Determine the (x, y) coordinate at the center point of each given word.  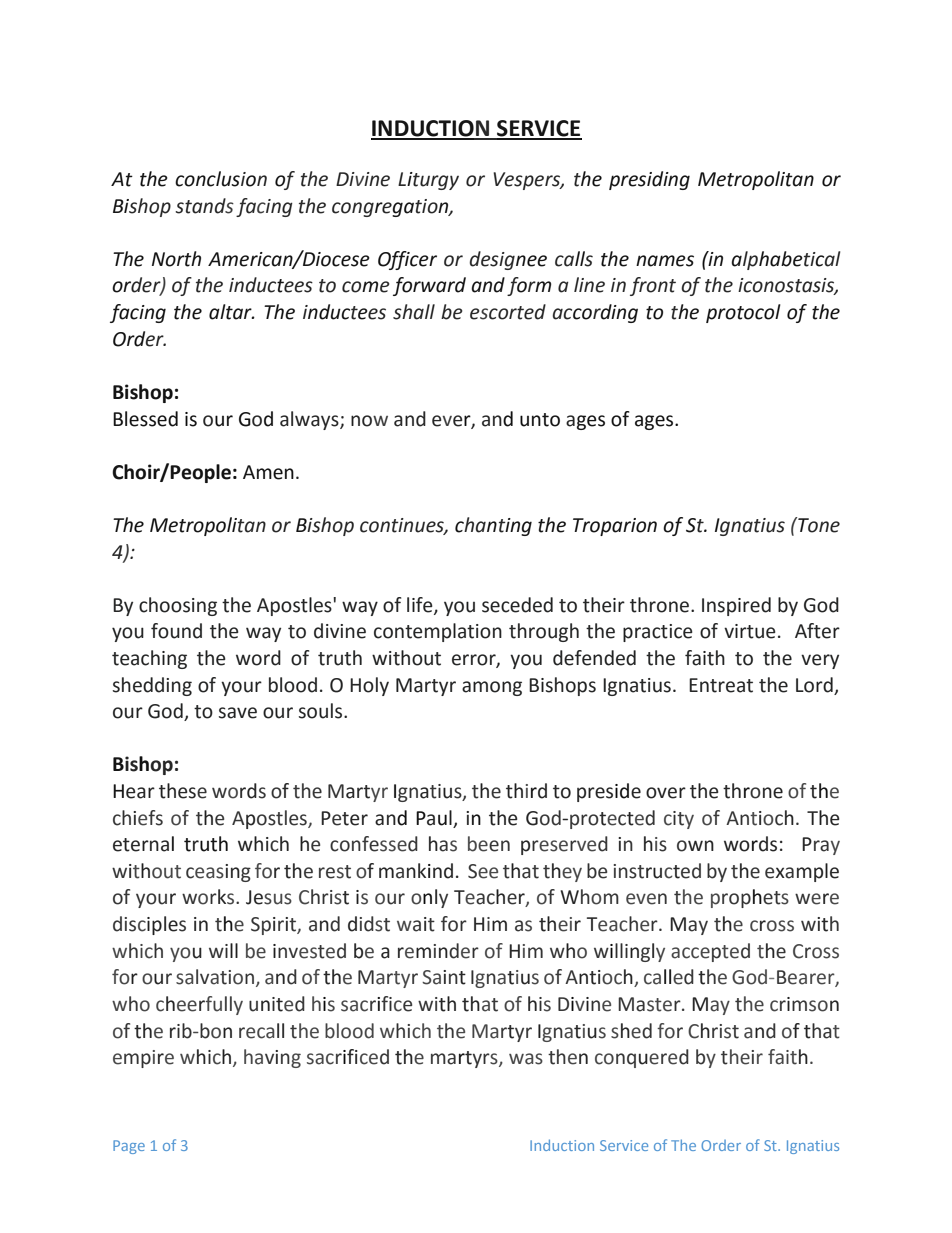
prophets (750, 898)
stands (204, 206)
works (209, 897)
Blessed (145, 419)
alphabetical (786, 260)
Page (129, 1147)
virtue (750, 631)
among (492, 688)
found (176, 631)
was (526, 1059)
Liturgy (428, 181)
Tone (818, 525)
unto (540, 420)
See (483, 871)
